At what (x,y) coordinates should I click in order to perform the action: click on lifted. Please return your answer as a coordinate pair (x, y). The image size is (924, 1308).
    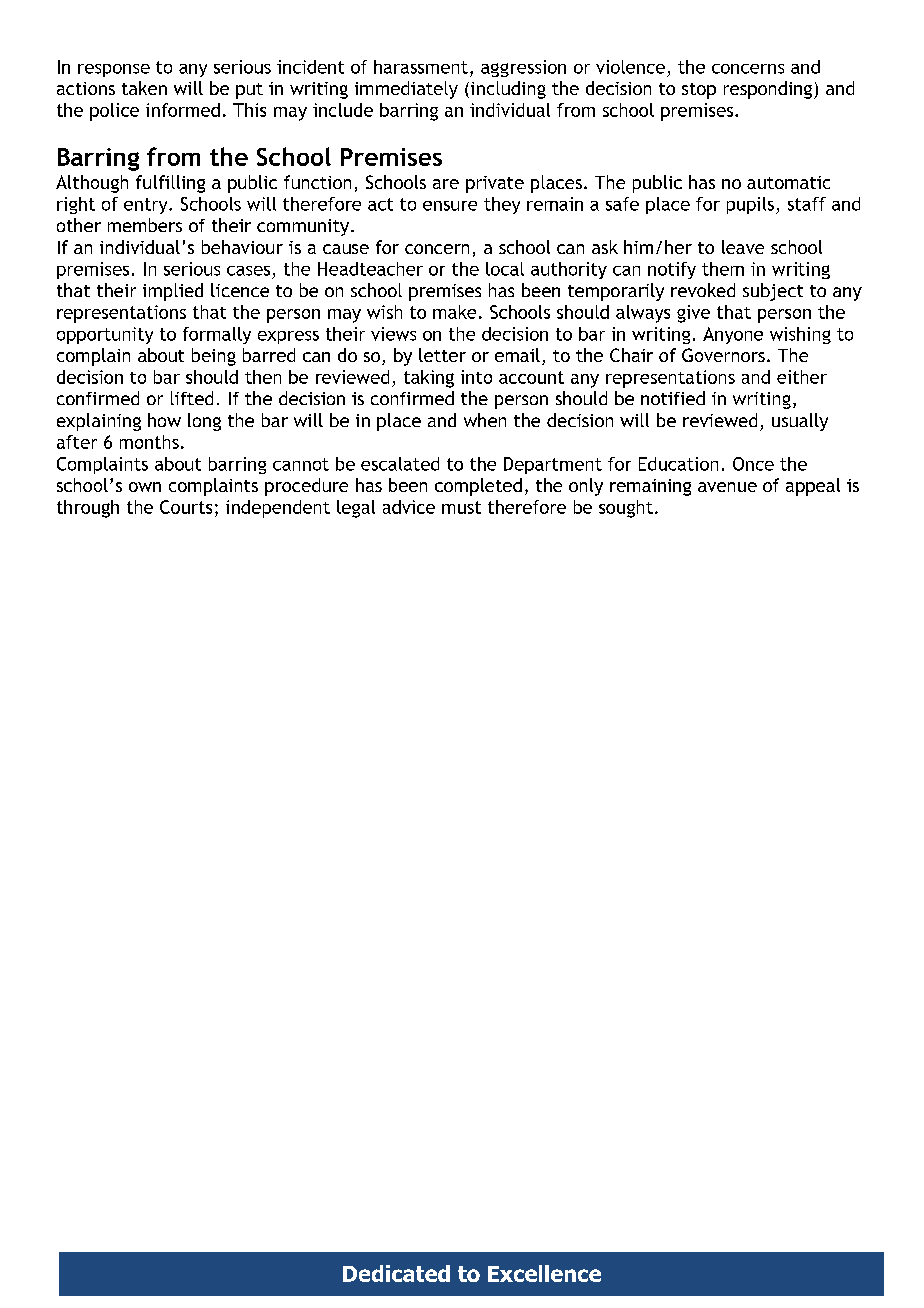
    Looking at the image, I should click on (192, 398).
